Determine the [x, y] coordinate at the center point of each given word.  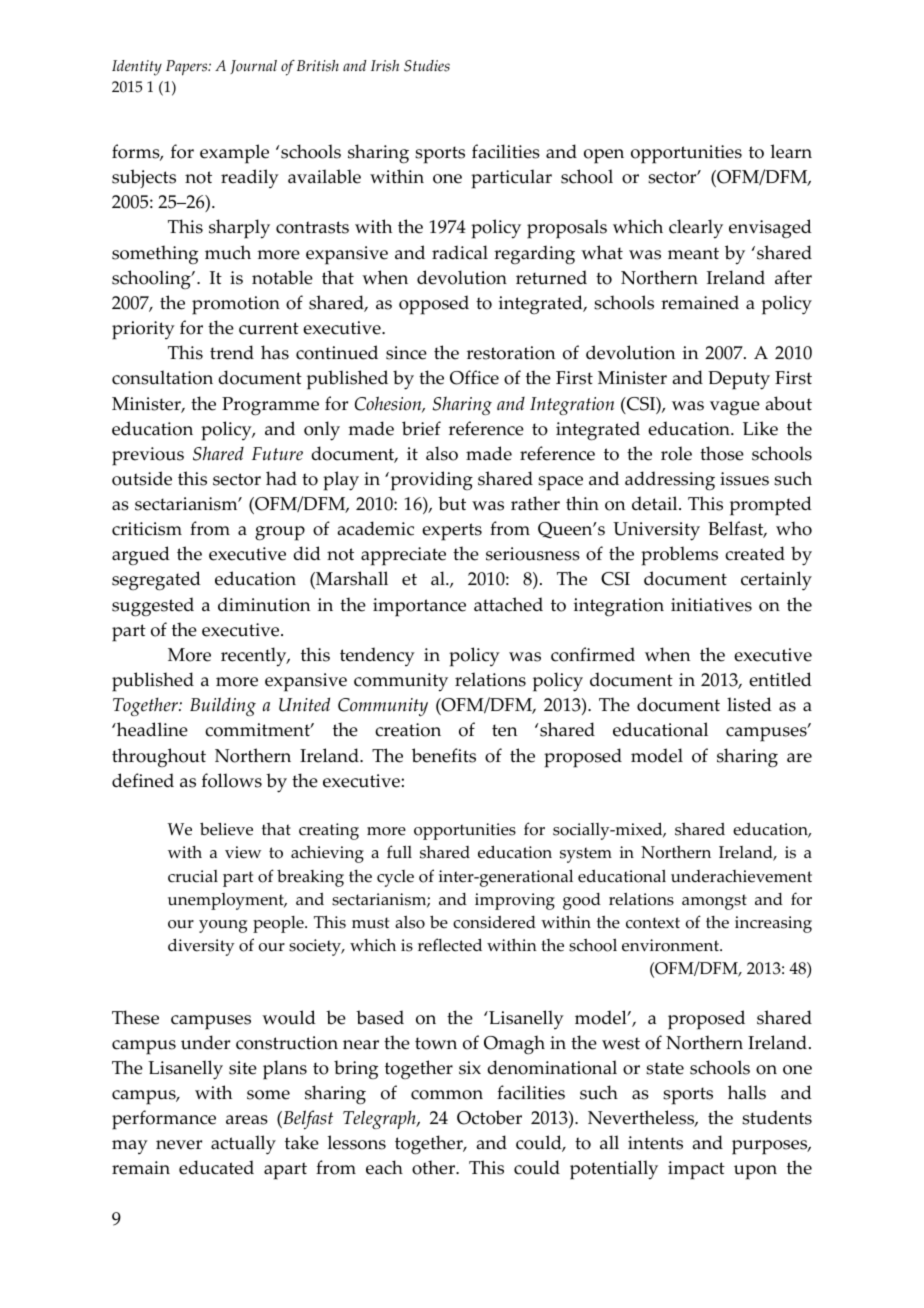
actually [243, 1145]
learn [791, 151]
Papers [188, 68]
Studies [427, 66]
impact [696, 1170]
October [489, 1117]
